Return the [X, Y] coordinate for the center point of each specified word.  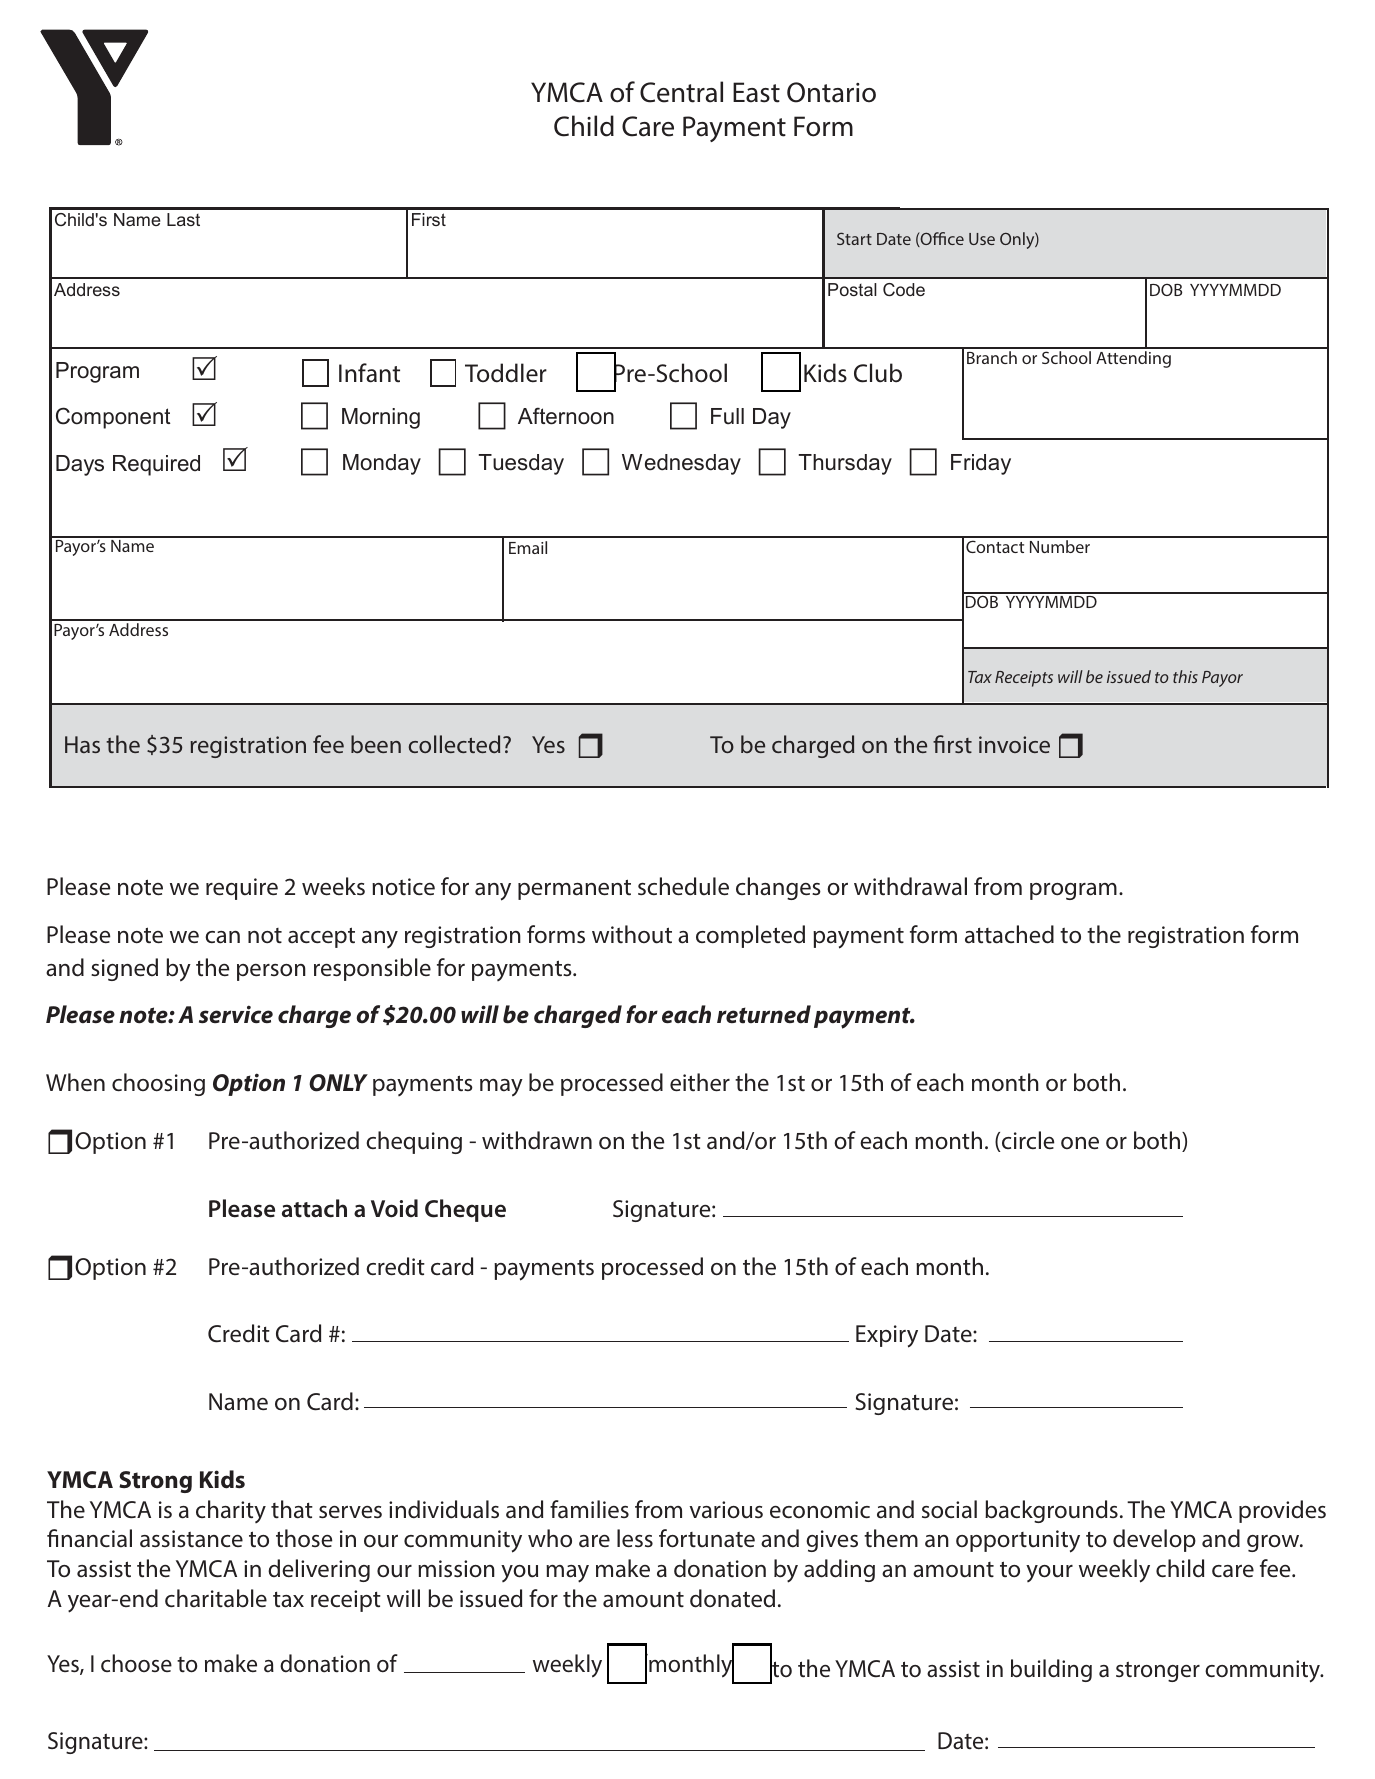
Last [183, 219]
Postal [852, 289]
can [222, 937]
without [632, 934]
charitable [216, 1598]
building [1051, 1670]
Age [1166, 290]
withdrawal [910, 886]
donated [732, 1598]
